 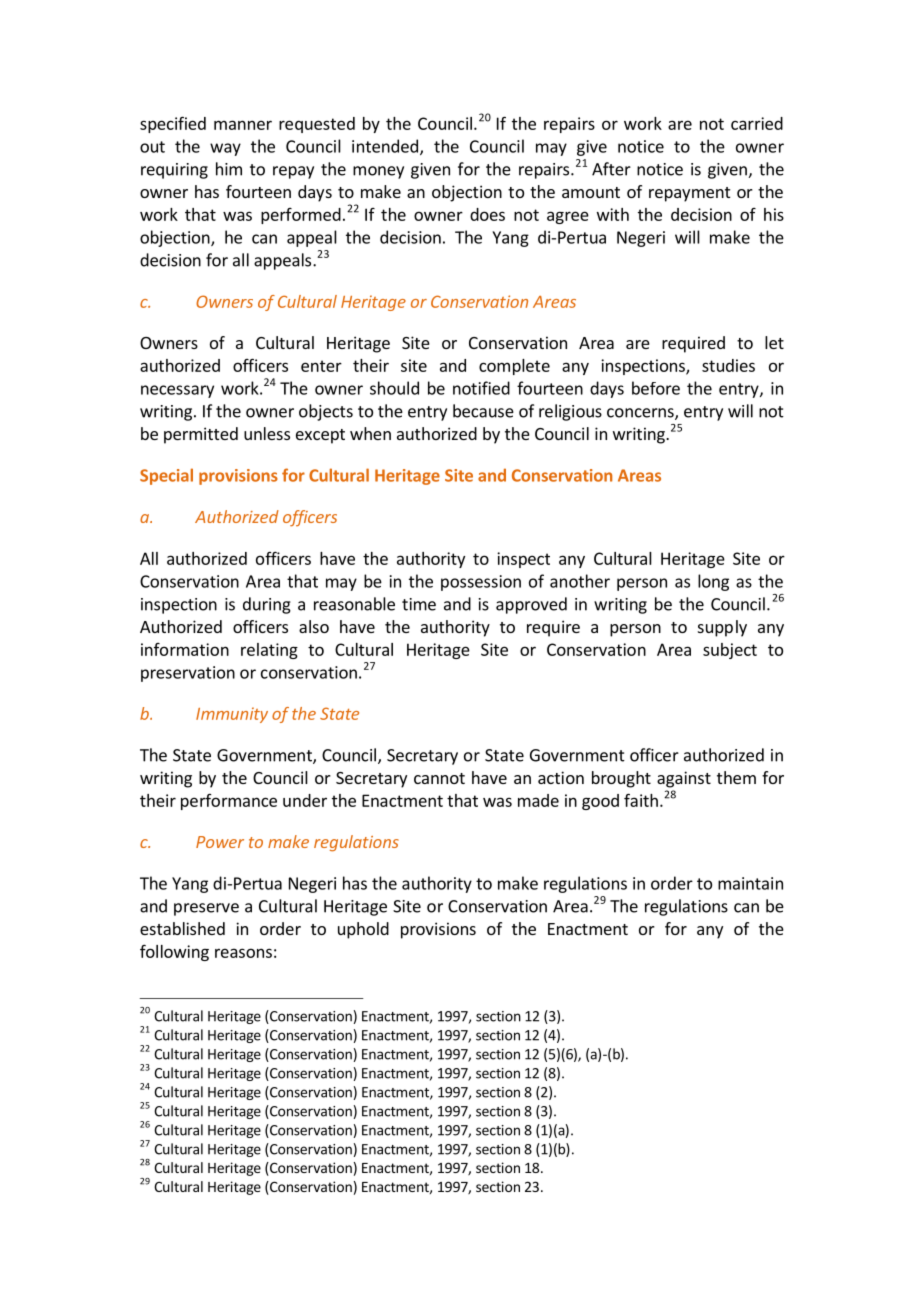 I want to click on intended, so click(x=385, y=146).
